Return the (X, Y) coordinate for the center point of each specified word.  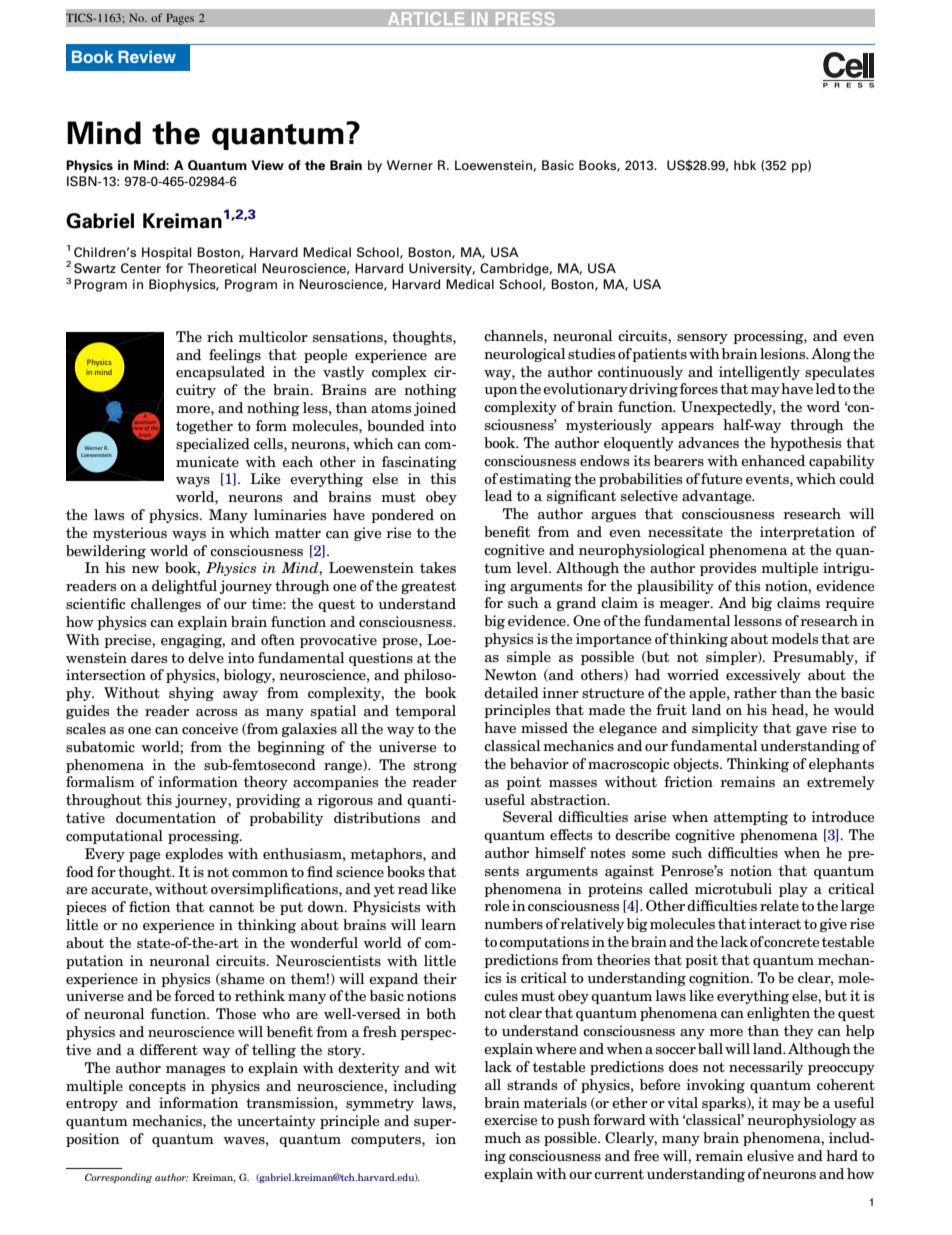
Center (141, 268)
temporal (425, 712)
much (502, 1137)
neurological (524, 355)
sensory (702, 339)
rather (755, 692)
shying (191, 694)
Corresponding (118, 1178)
